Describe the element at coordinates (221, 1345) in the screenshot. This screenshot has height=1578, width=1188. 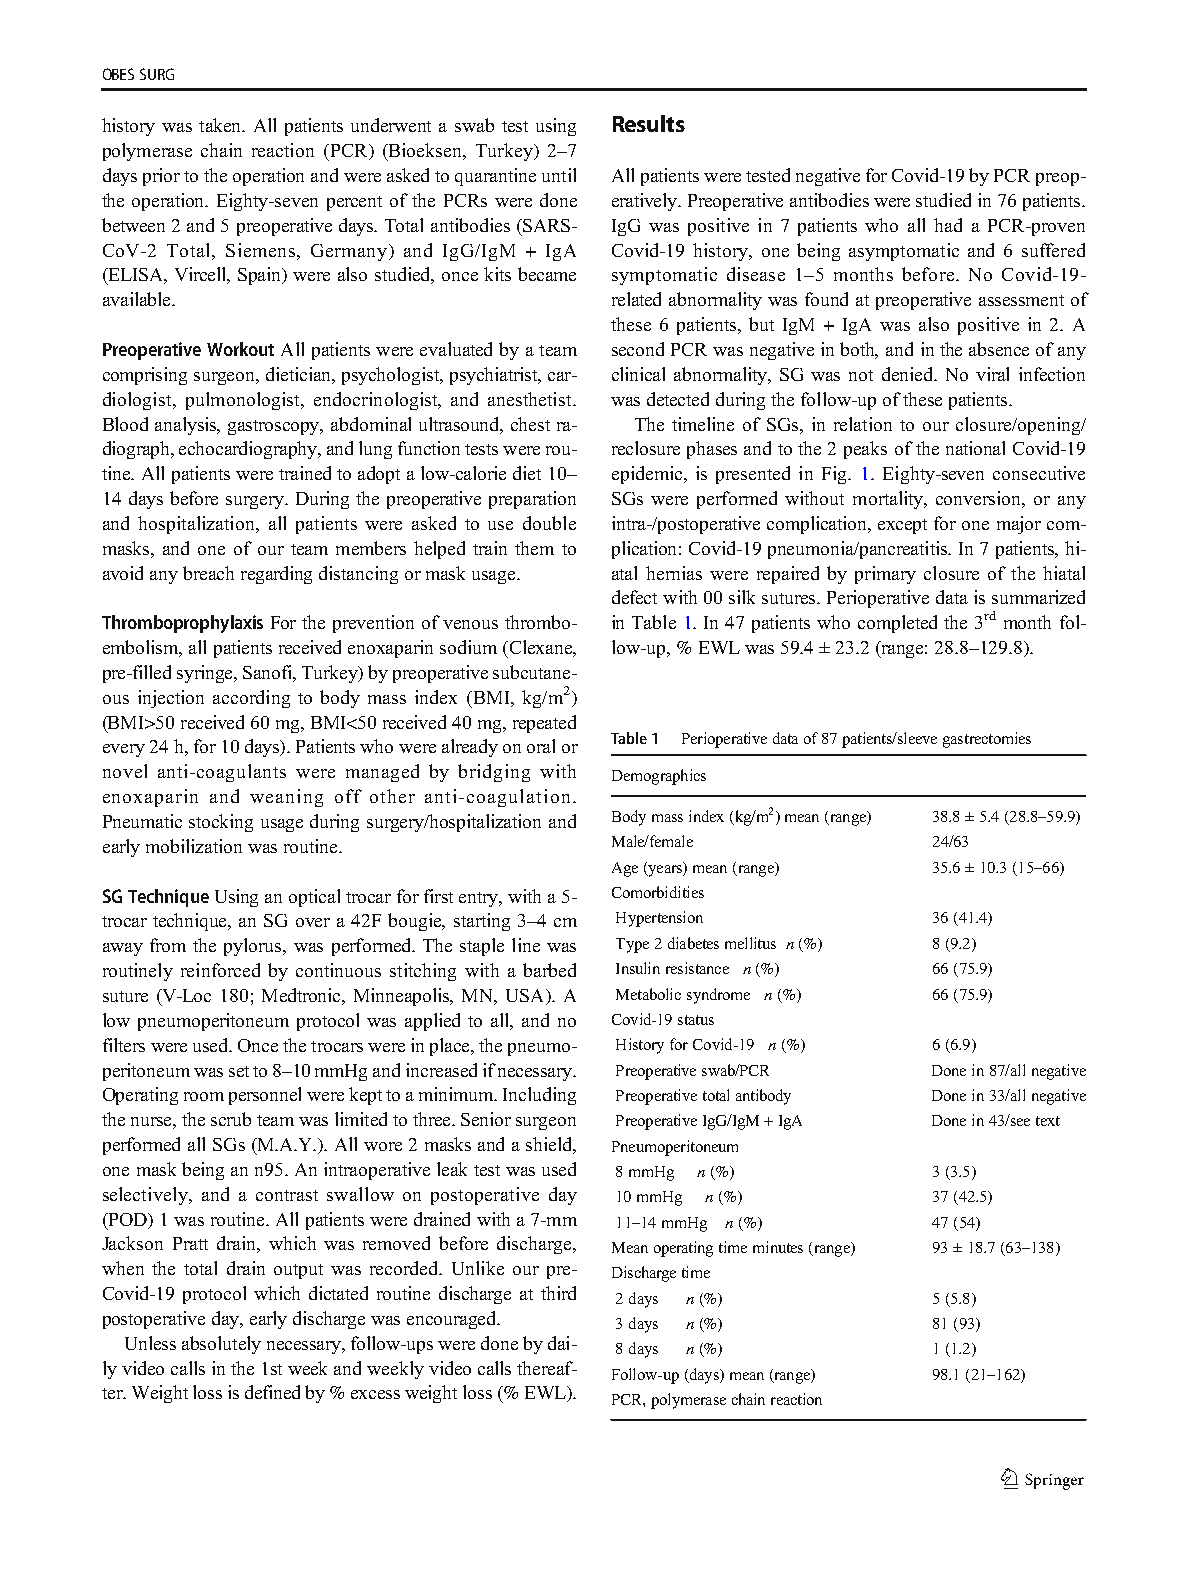
I see `absolutely` at that location.
